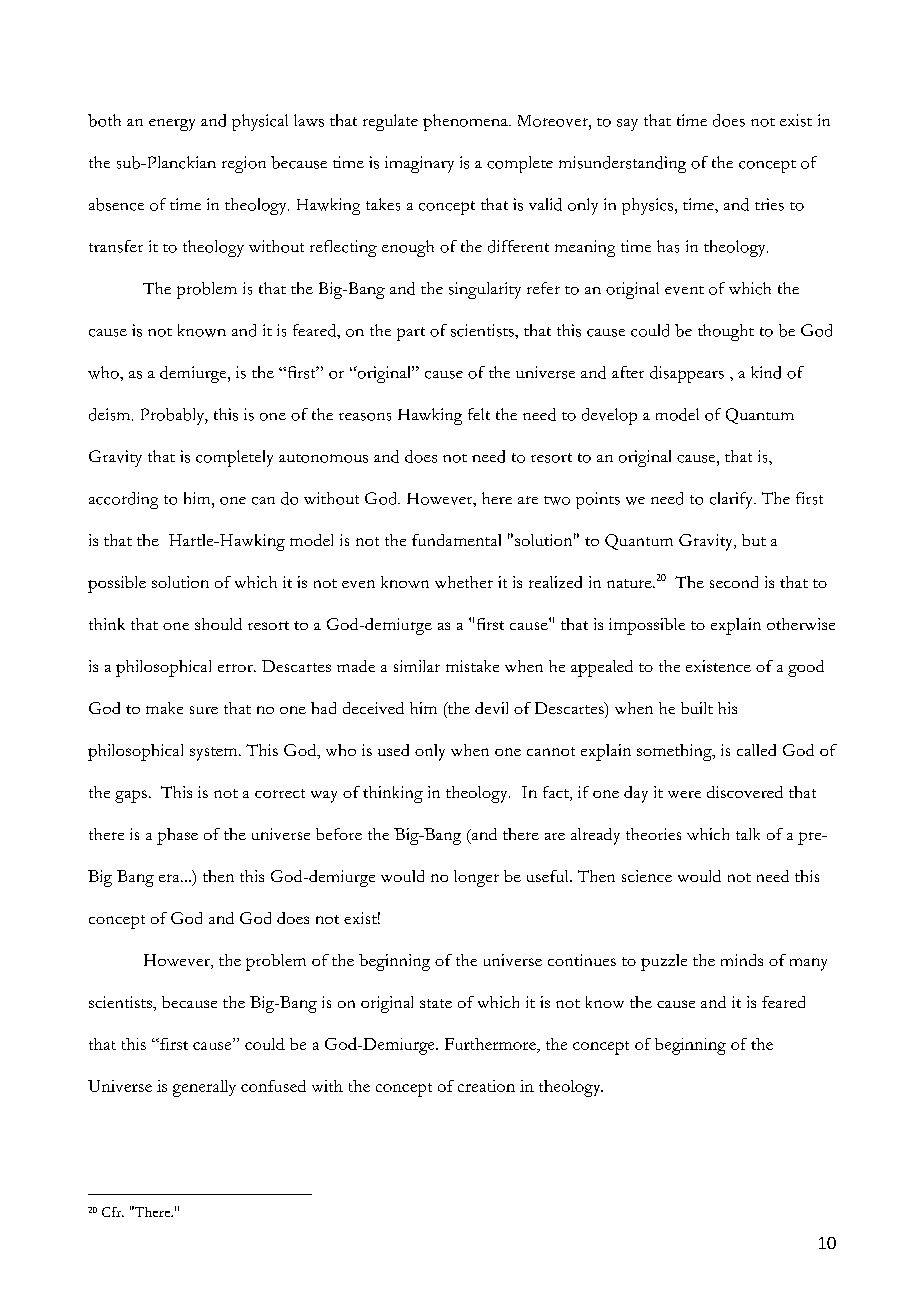 This document has height=1309, width=924. Describe the element at coordinates (204, 710) in the document. I see `sure` at that location.
